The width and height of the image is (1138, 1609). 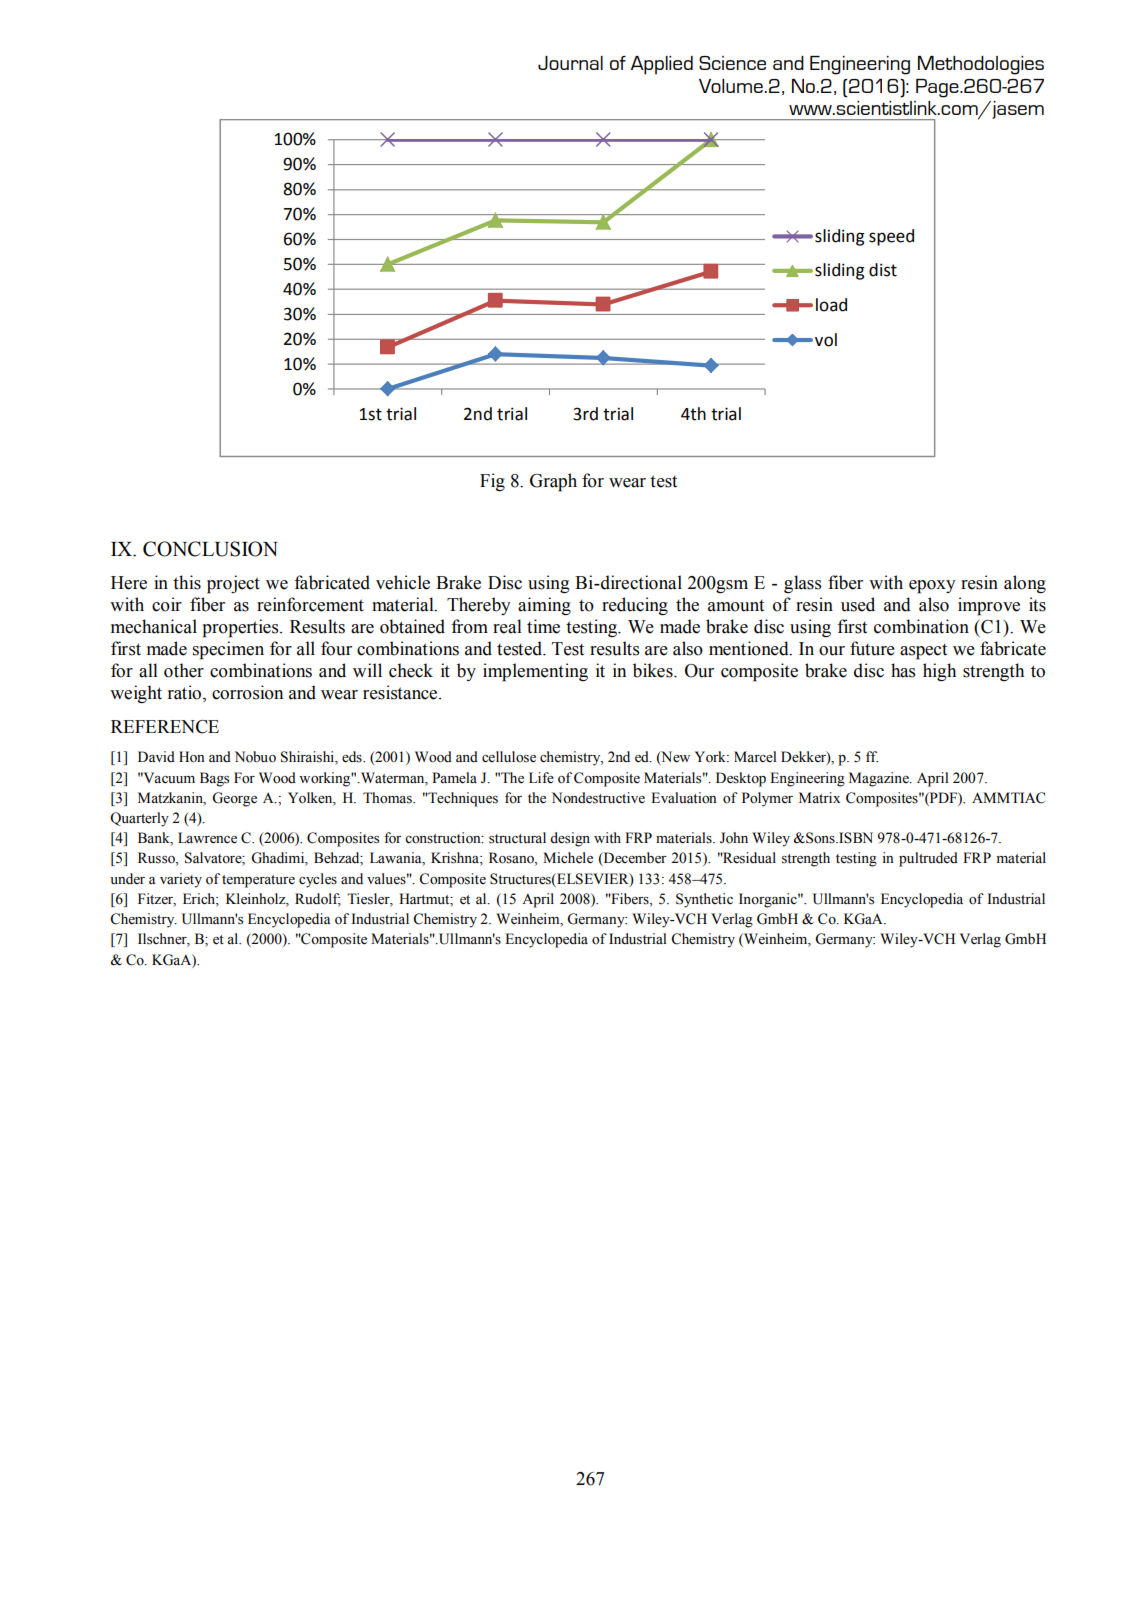 What do you see at coordinates (570, 63) in the image?
I see `Journal` at bounding box center [570, 63].
